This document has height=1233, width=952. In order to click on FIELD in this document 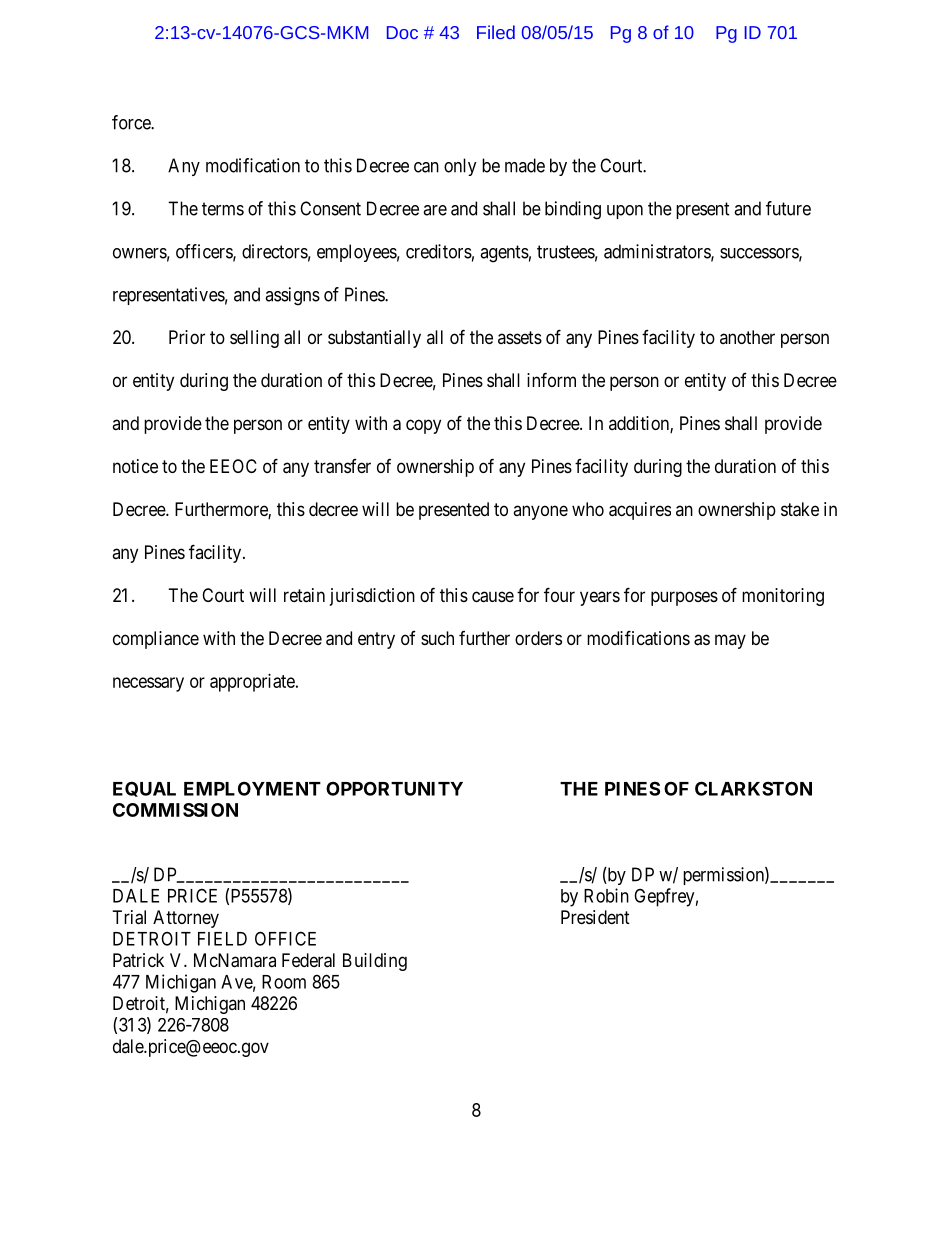, I will do `click(222, 939)`.
